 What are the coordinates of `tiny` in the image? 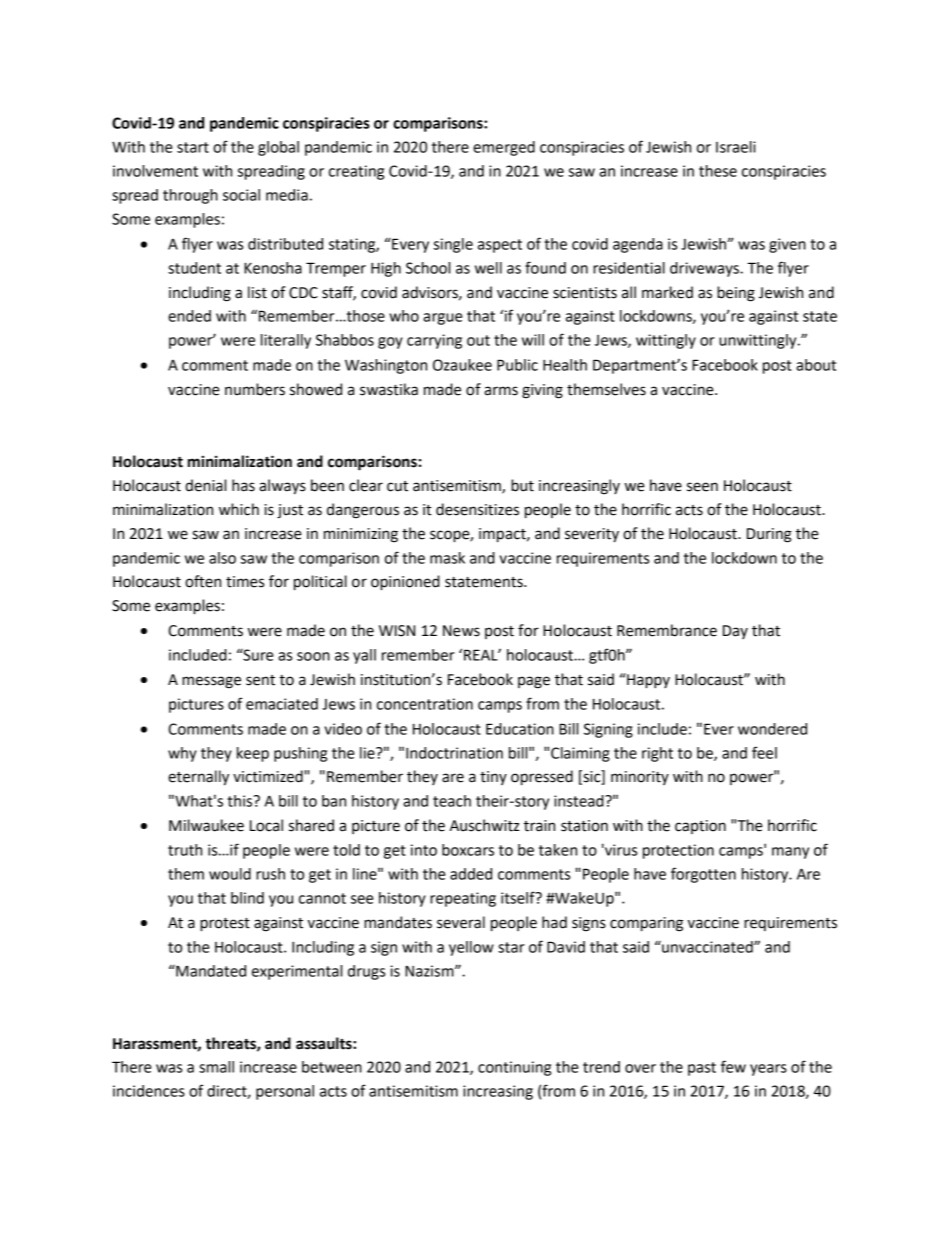 It's located at (493, 778).
